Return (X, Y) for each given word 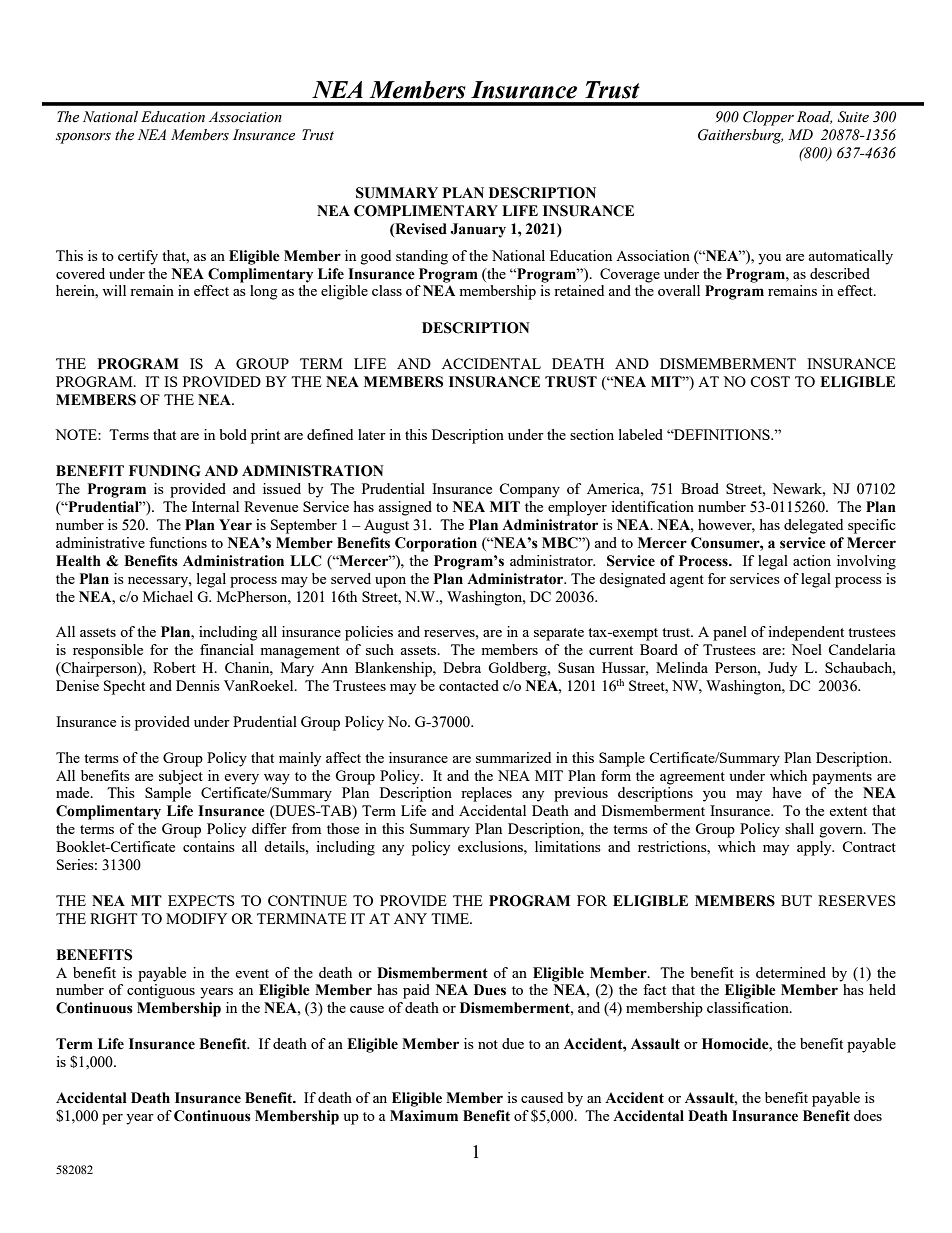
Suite (853, 117)
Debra (462, 667)
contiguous (161, 991)
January (478, 230)
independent (806, 633)
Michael (168, 596)
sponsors (83, 138)
